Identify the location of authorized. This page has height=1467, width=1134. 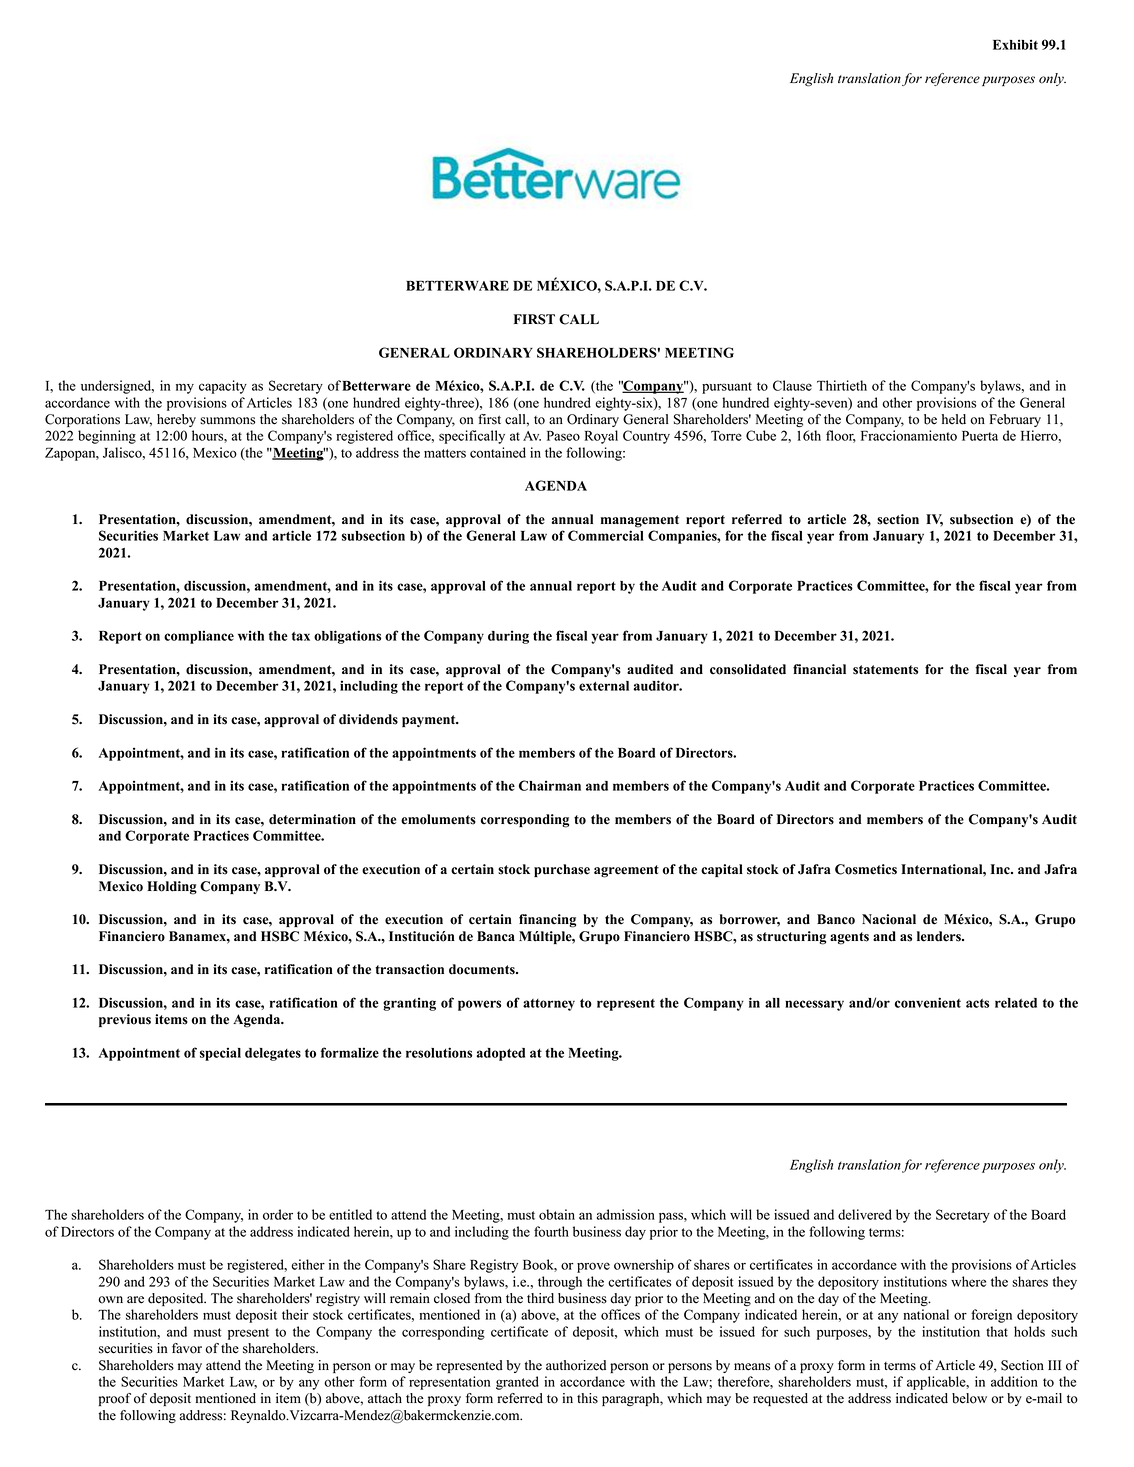
(576, 1365).
